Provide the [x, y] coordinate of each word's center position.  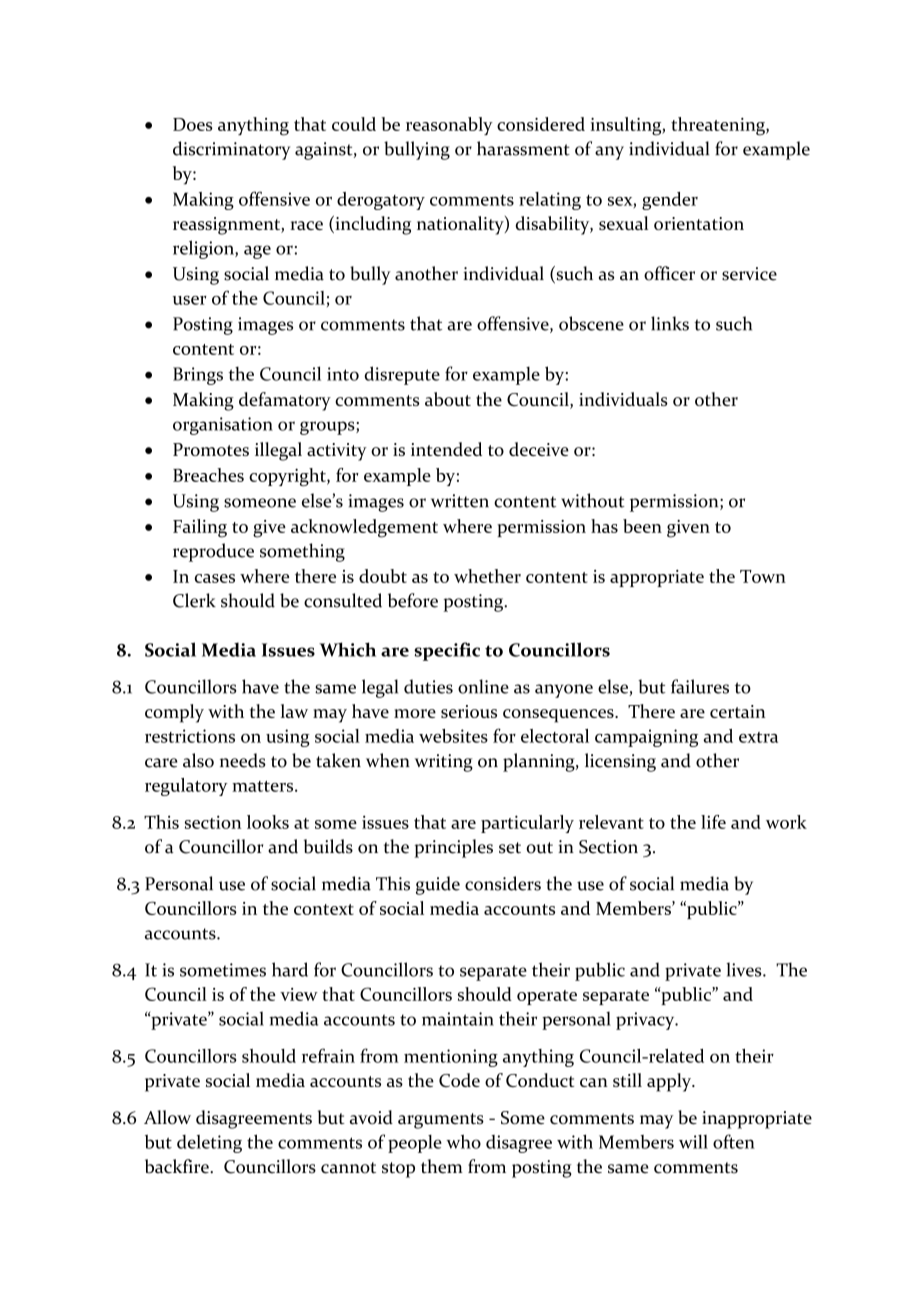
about [448, 399]
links [670, 323]
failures [700, 686]
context [324, 909]
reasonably [449, 126]
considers [503, 883]
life [713, 822]
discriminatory [231, 150]
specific [447, 651]
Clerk [194, 600]
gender [670, 201]
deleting [209, 1144]
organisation [223, 426]
